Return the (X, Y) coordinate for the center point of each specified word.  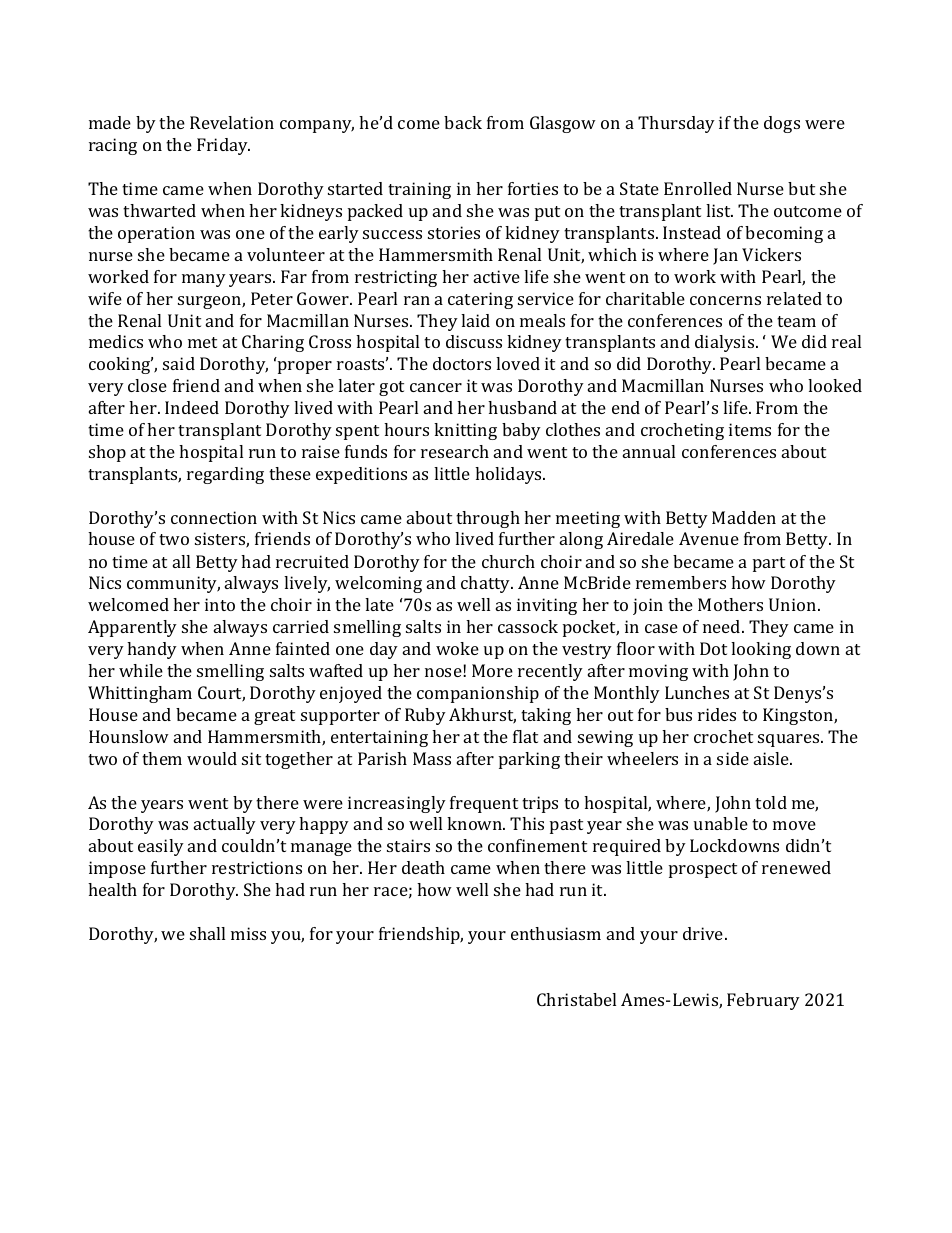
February (763, 1001)
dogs (782, 124)
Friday (223, 146)
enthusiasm (556, 933)
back (463, 122)
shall (207, 933)
